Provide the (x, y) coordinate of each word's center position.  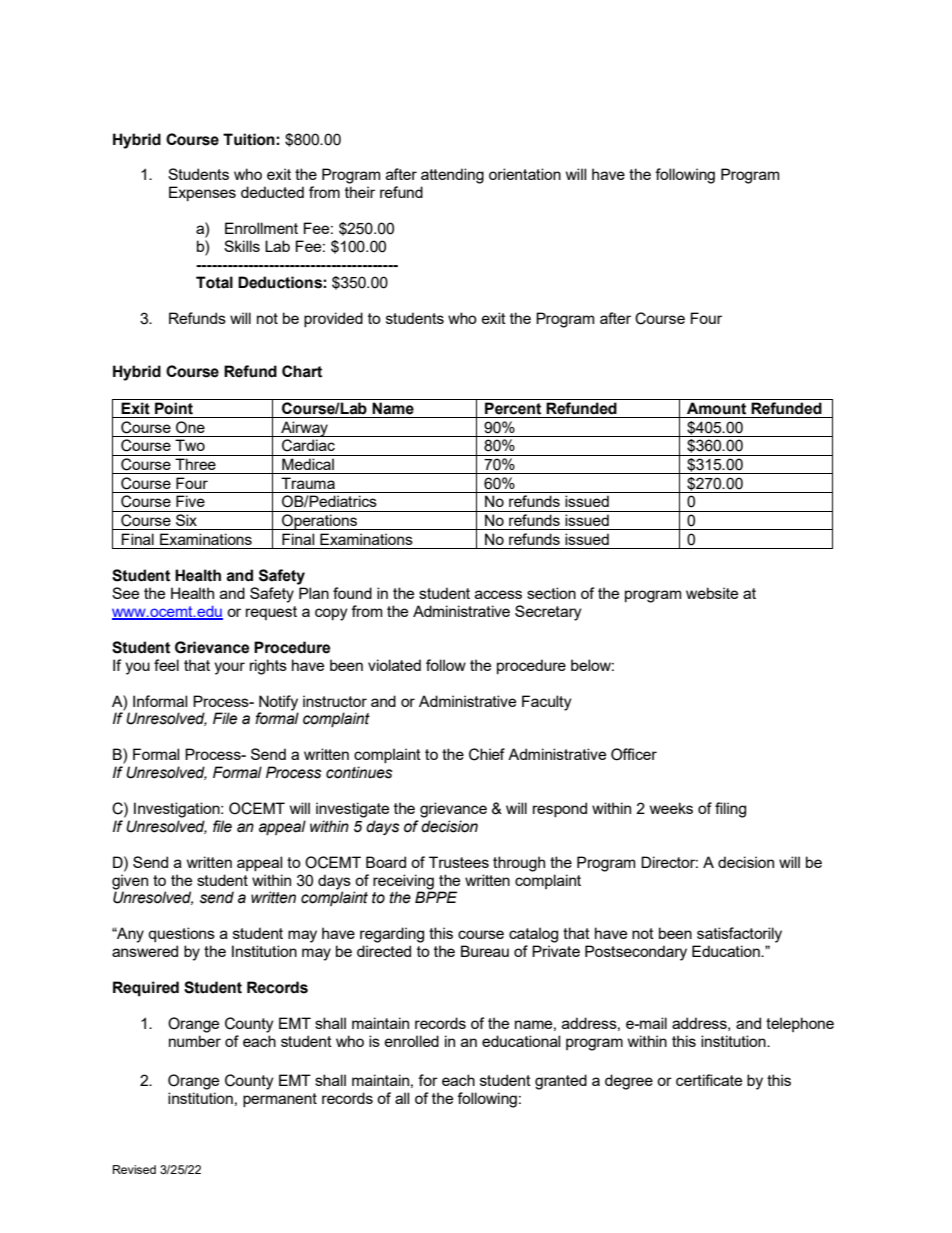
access (498, 594)
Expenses (202, 193)
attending (452, 176)
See (125, 593)
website (712, 593)
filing (730, 810)
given (130, 882)
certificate (709, 1080)
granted (561, 1082)
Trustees (459, 862)
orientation (525, 174)
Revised (134, 1169)
